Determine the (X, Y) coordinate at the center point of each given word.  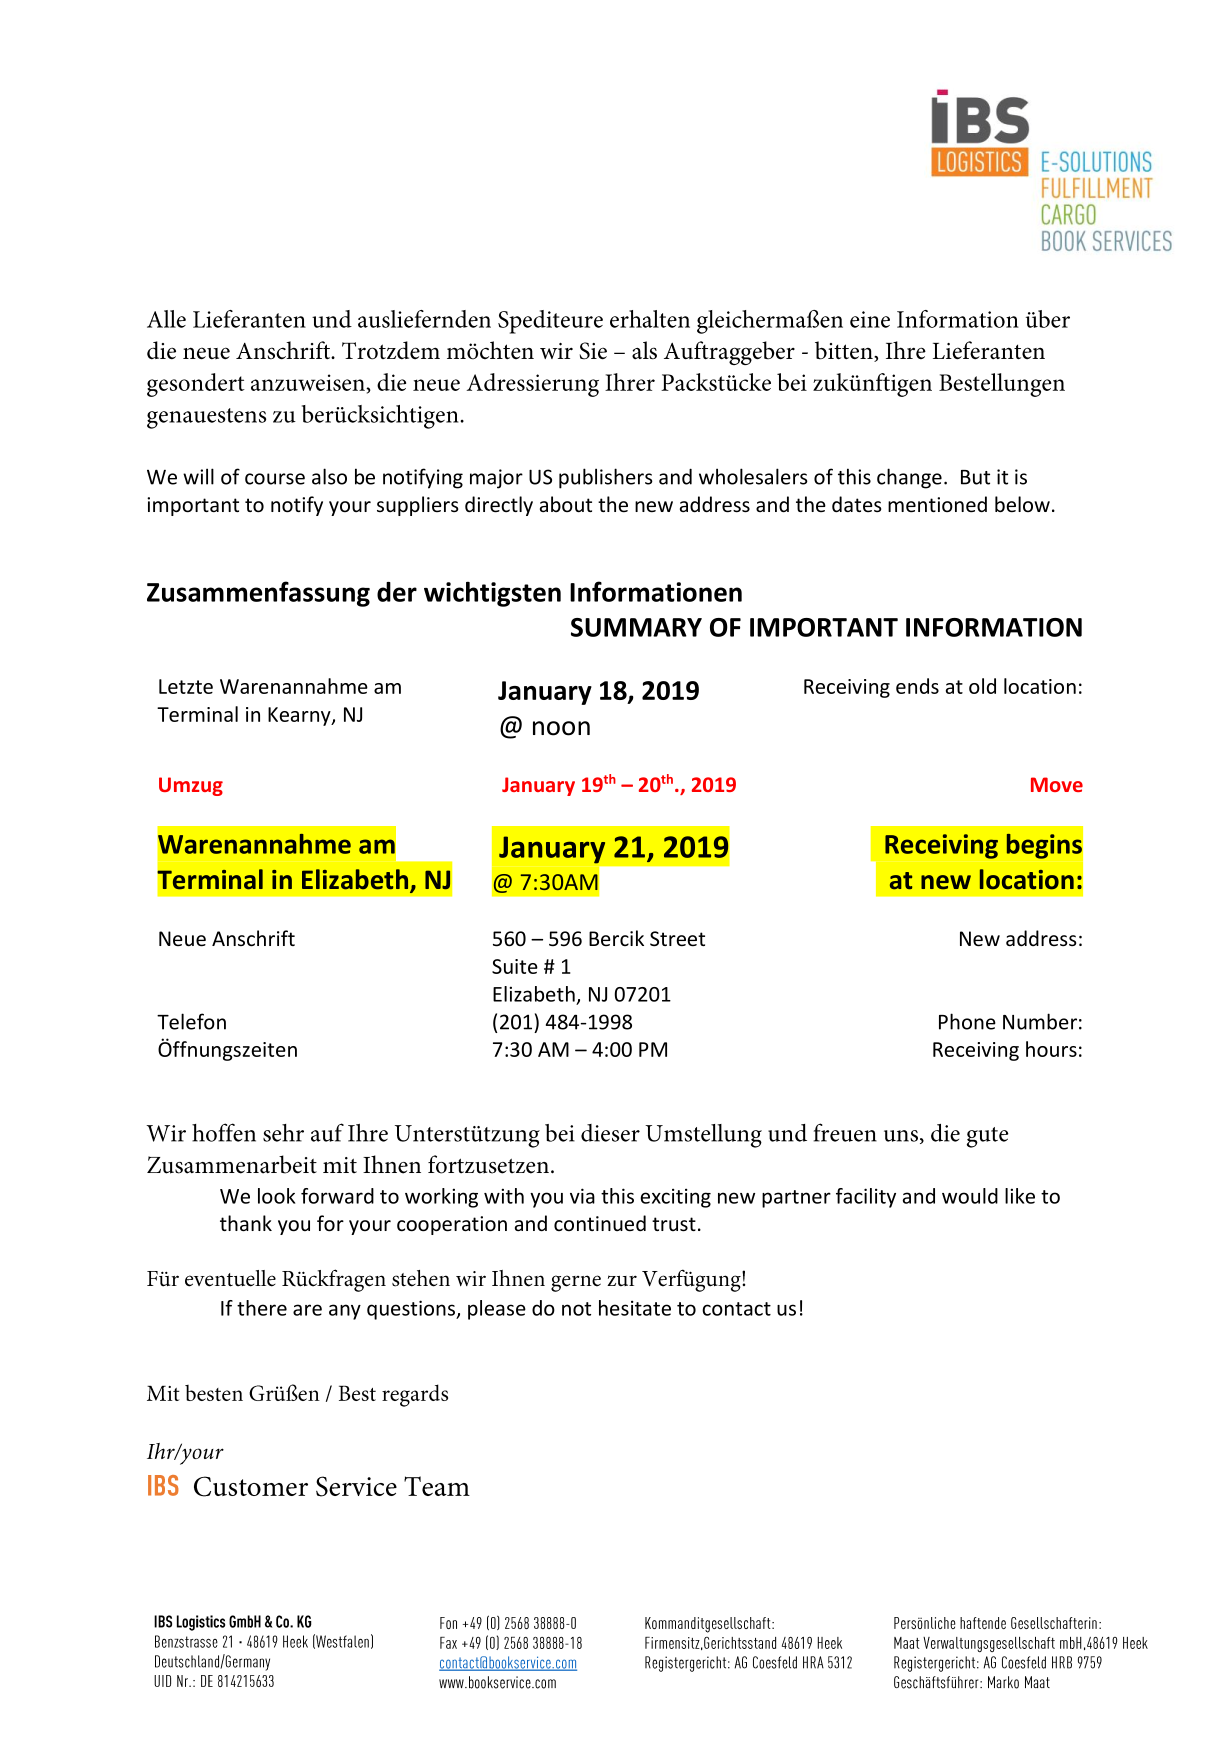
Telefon (191, 1021)
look (277, 1196)
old (982, 686)
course (275, 479)
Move (1057, 784)
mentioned (937, 504)
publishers (606, 478)
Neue (182, 939)
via (582, 1196)
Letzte (186, 686)
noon (561, 728)
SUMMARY (636, 627)
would (970, 1196)
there (262, 1308)
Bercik (616, 938)
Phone (967, 1021)
